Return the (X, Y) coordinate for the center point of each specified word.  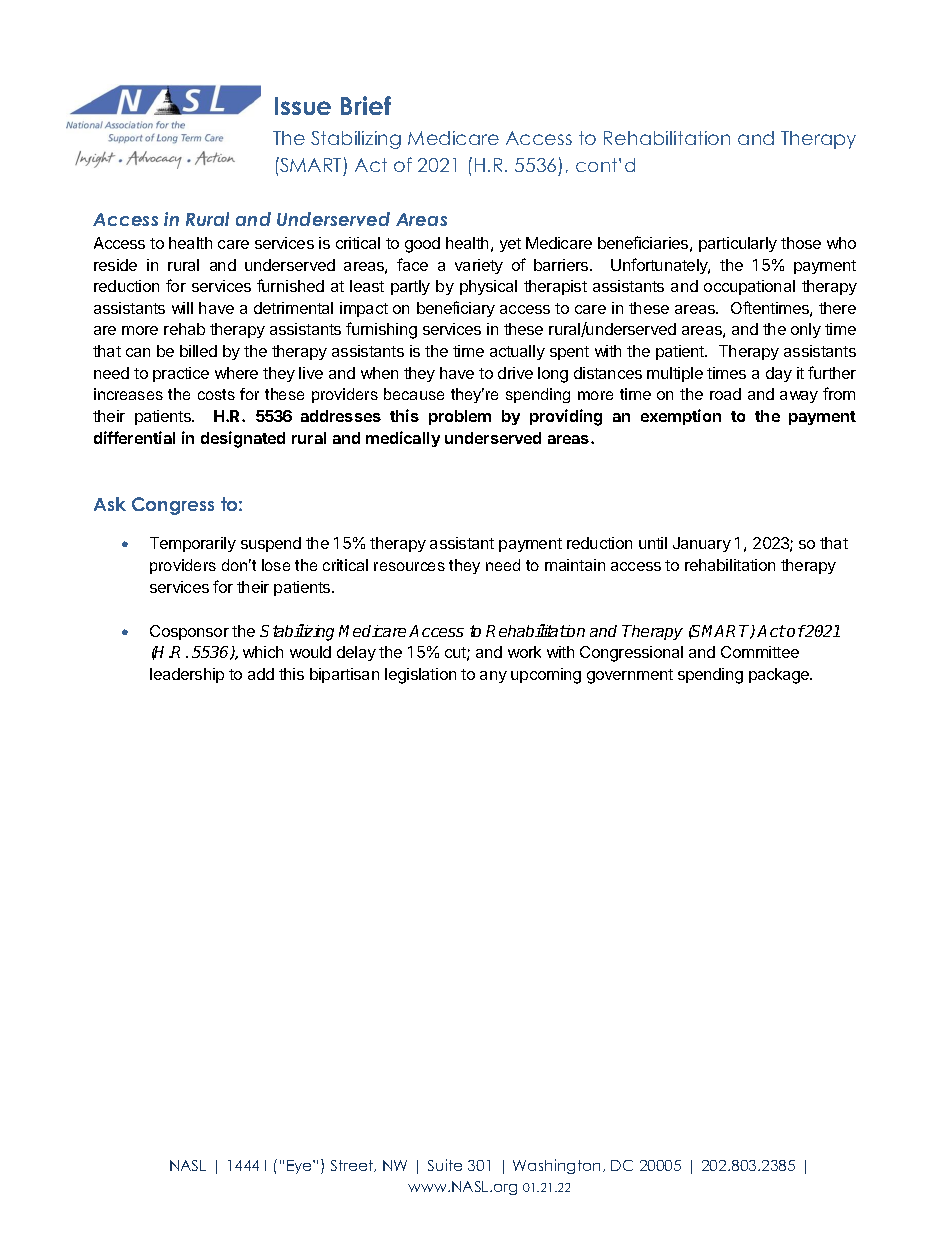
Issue (303, 106)
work (524, 652)
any (493, 677)
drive (515, 373)
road (725, 394)
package (780, 676)
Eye (300, 1167)
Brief (366, 105)
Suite (445, 1165)
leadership (187, 675)
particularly (738, 244)
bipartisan (344, 675)
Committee (760, 652)
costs (216, 394)
